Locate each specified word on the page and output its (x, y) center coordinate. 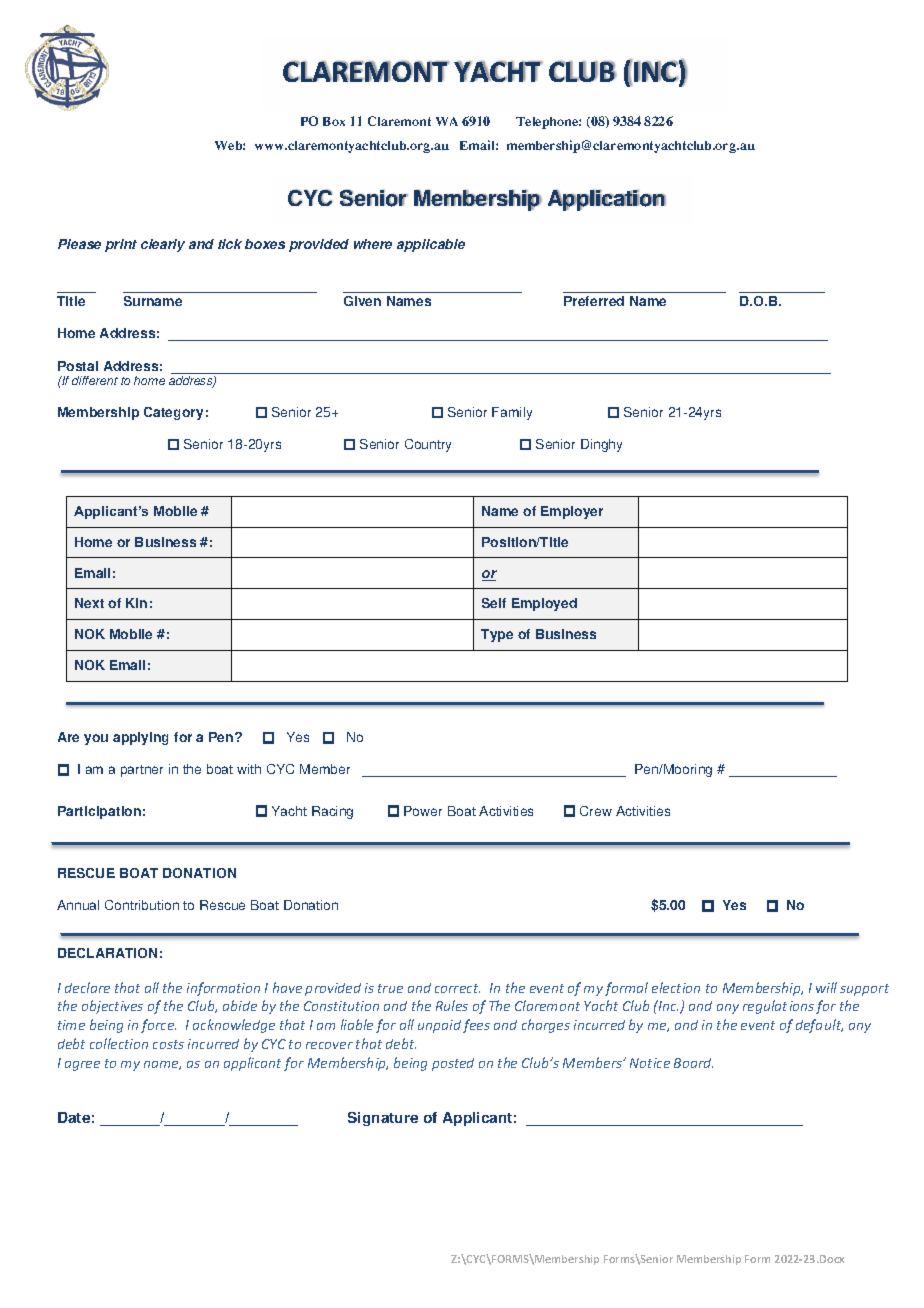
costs (168, 1044)
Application (607, 200)
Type (497, 635)
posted (453, 1064)
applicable (431, 245)
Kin (136, 603)
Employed (544, 604)
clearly (163, 245)
